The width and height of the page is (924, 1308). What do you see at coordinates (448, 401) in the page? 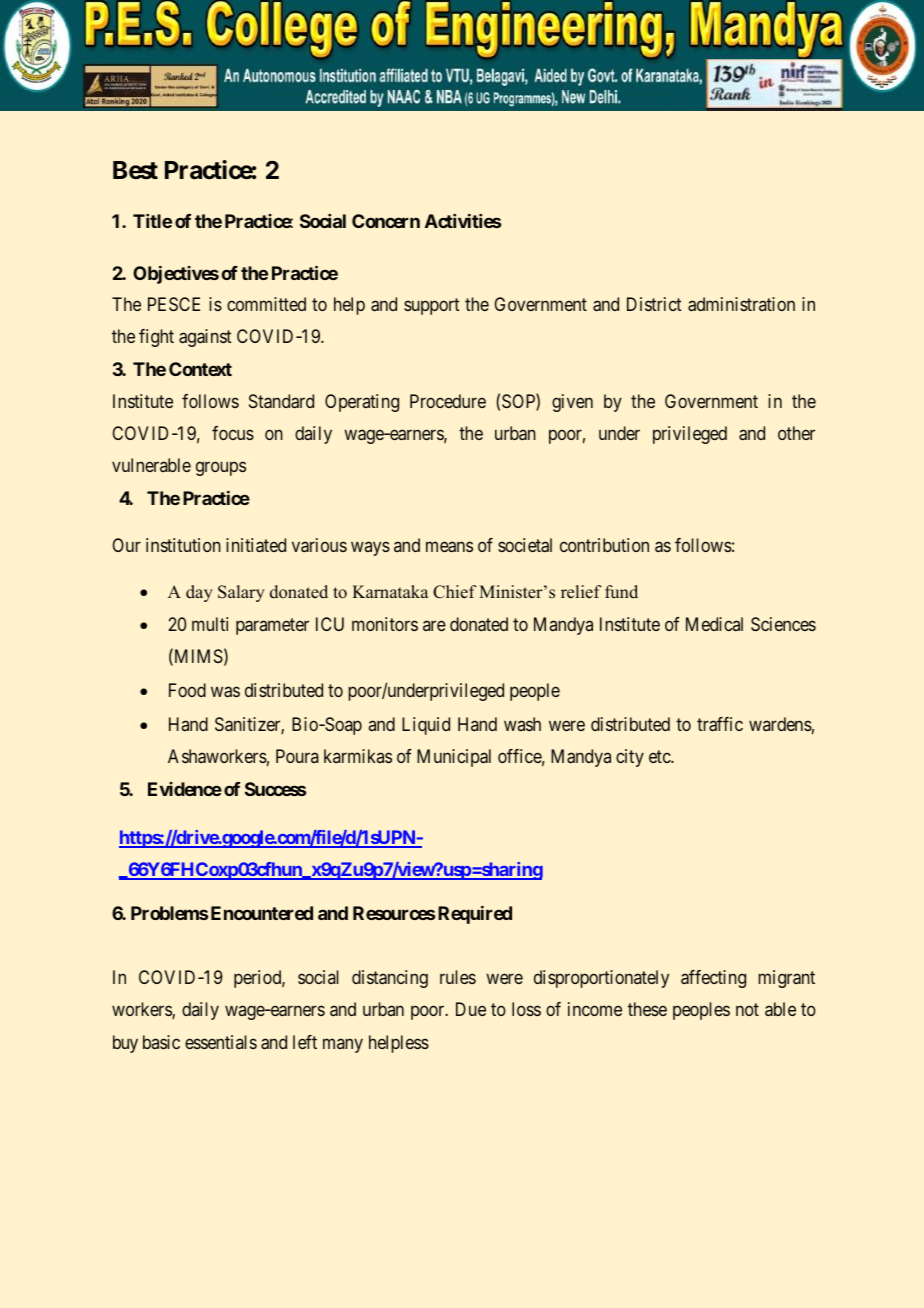
I see `Procedure` at bounding box center [448, 401].
